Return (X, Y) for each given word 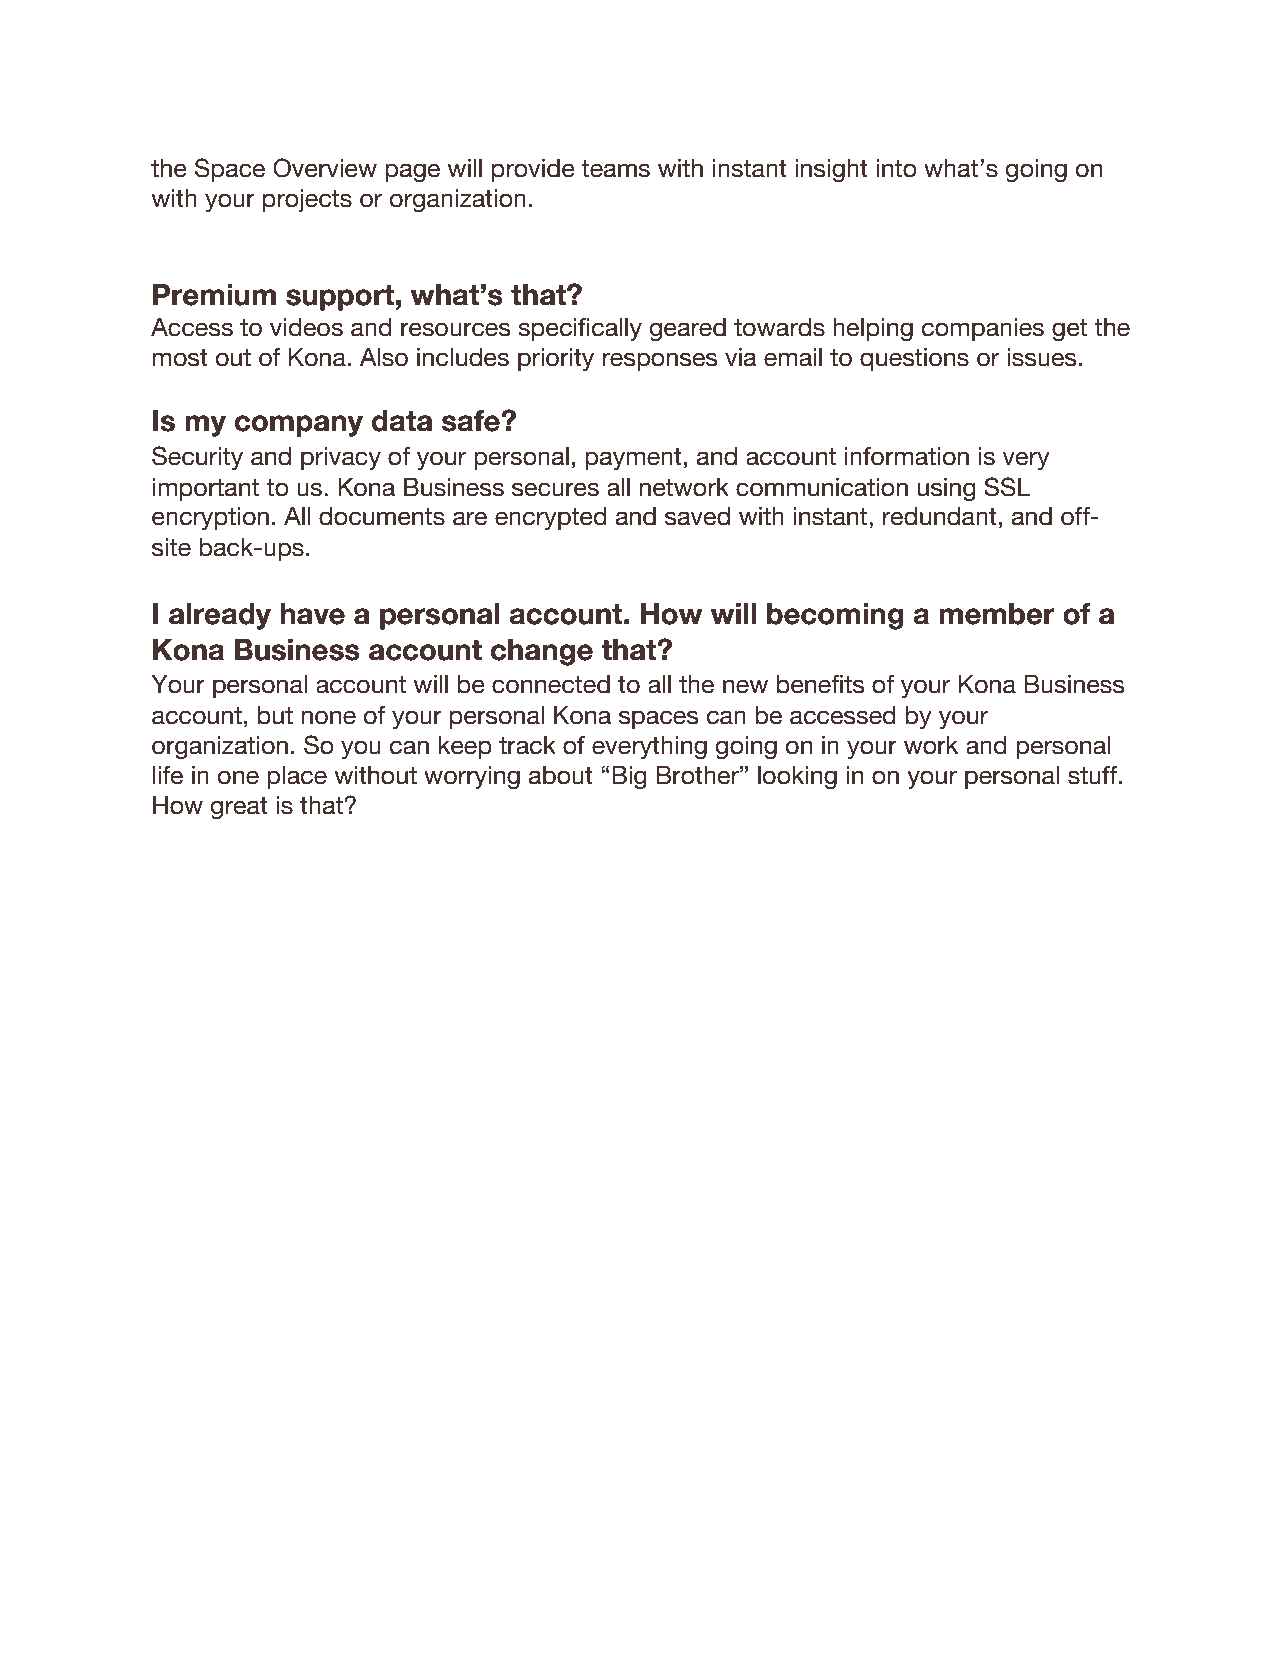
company (299, 426)
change (542, 652)
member (997, 614)
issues (1042, 357)
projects (307, 200)
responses (660, 361)
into (896, 168)
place (297, 777)
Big (629, 777)
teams (616, 169)
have (312, 614)
